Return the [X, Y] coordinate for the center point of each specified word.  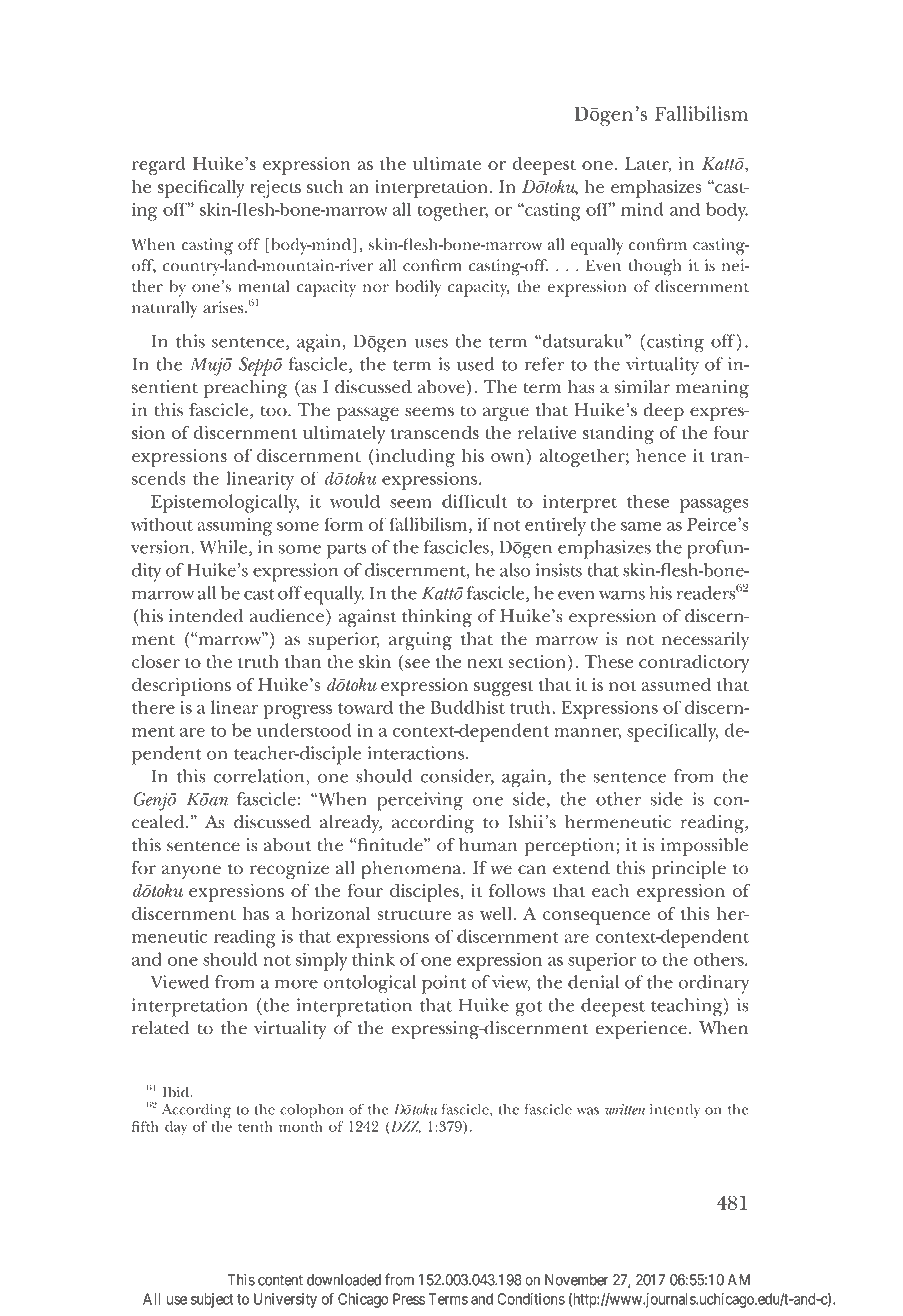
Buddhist [467, 707]
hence [661, 455]
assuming [234, 526]
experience [641, 1030]
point [444, 984]
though [655, 267]
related [160, 1028]
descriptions [181, 687]
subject [212, 1300]
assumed [676, 684]
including [414, 458]
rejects [275, 189]
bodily [418, 288]
